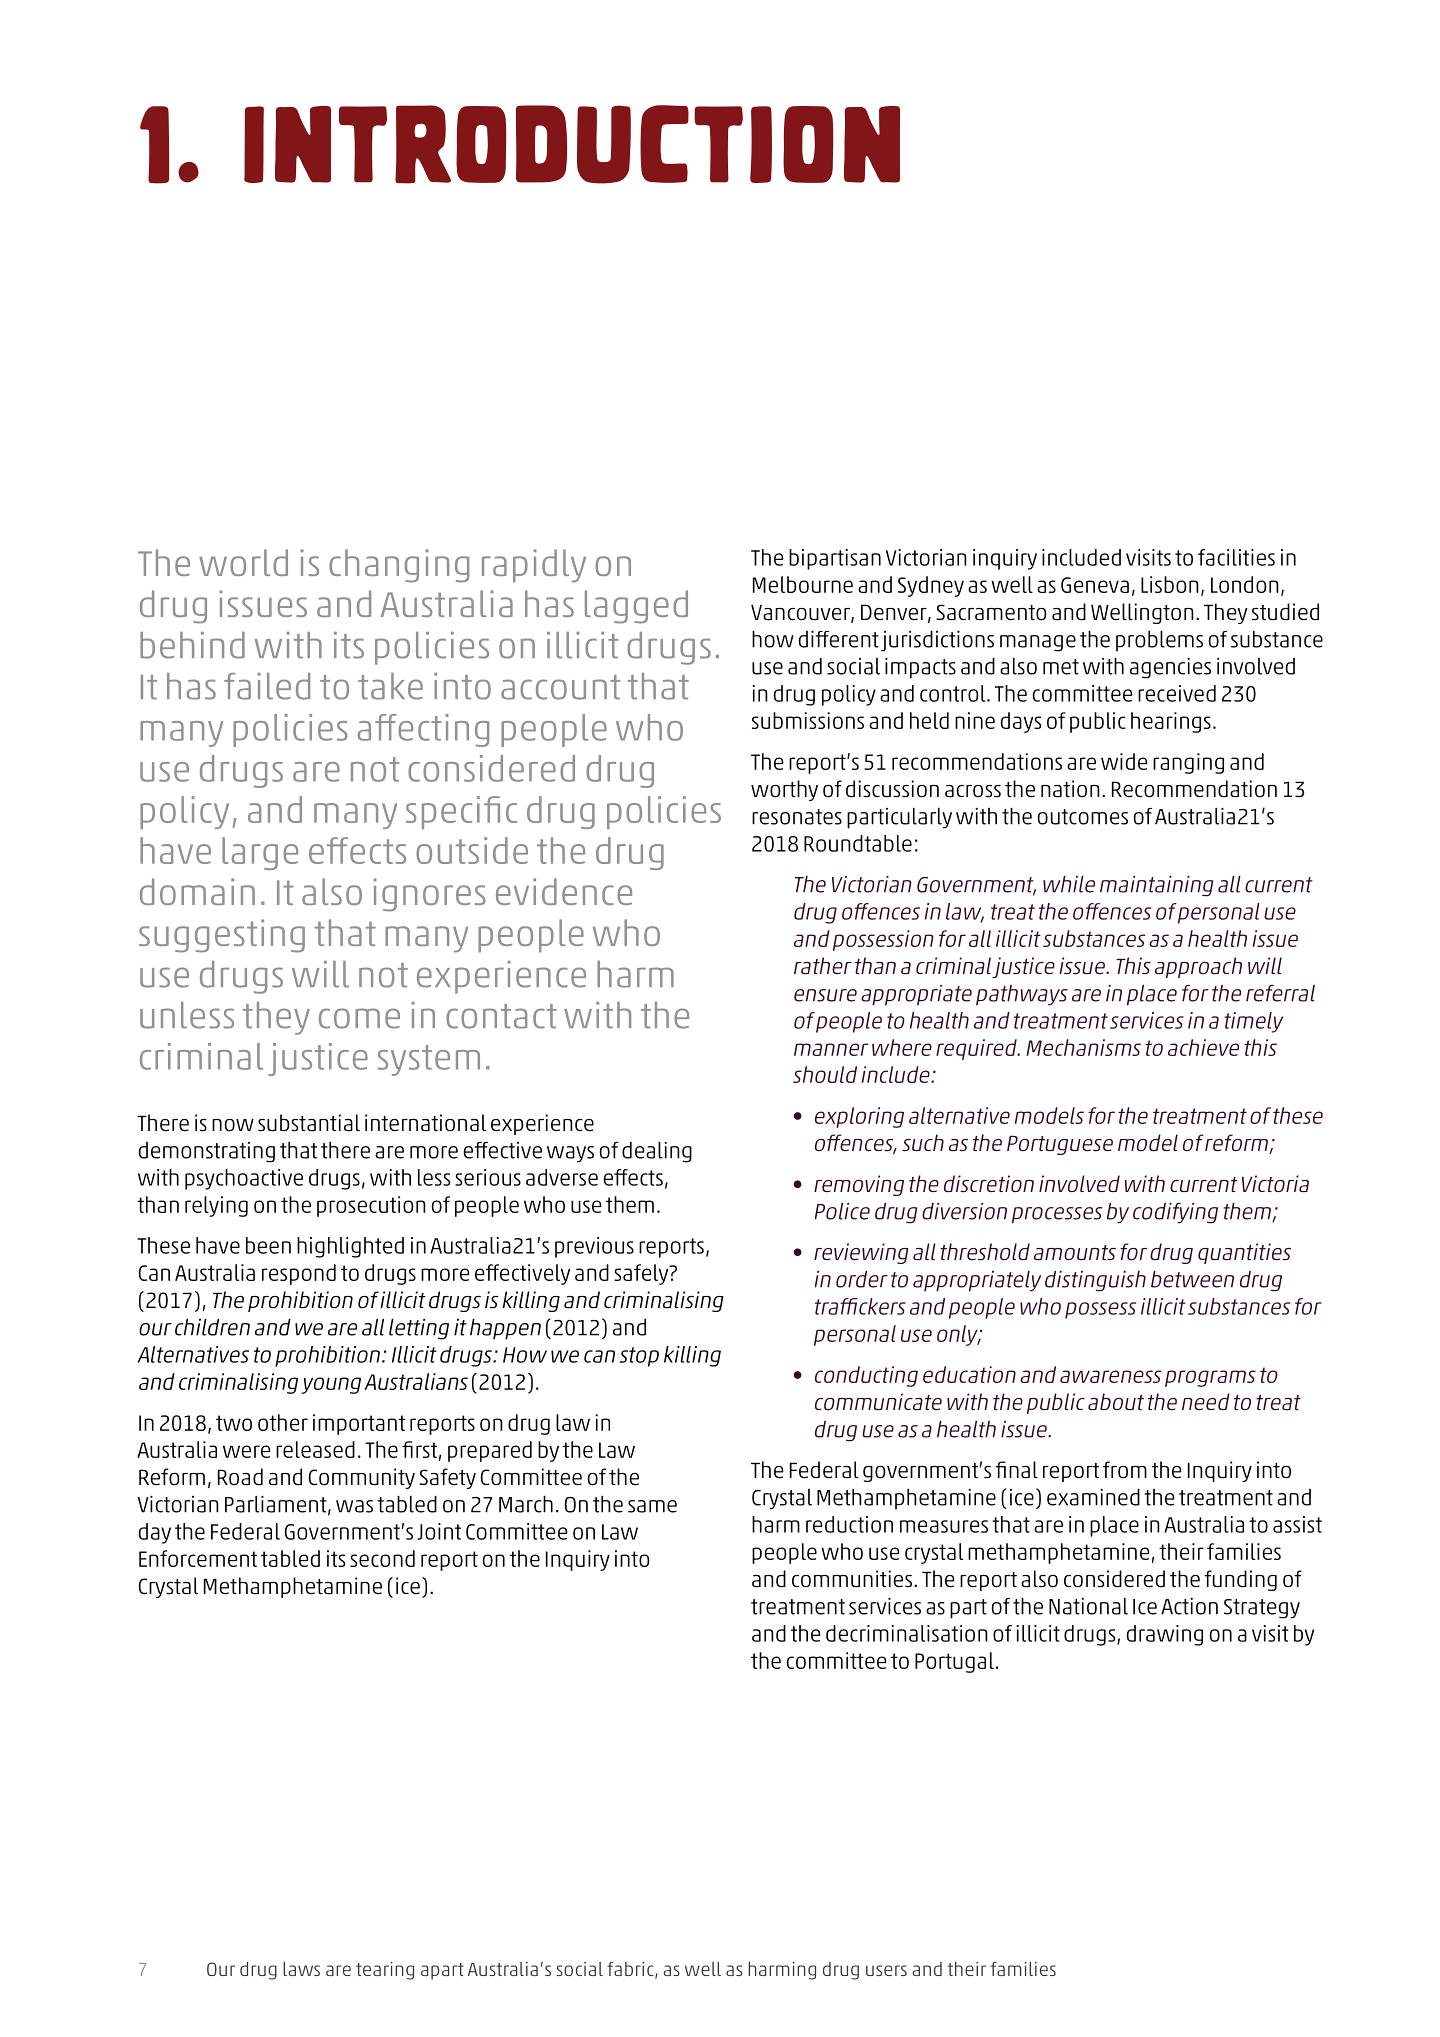 This page has width=1440, height=2037. What do you see at coordinates (1188, 763) in the page?
I see `ranging` at bounding box center [1188, 763].
